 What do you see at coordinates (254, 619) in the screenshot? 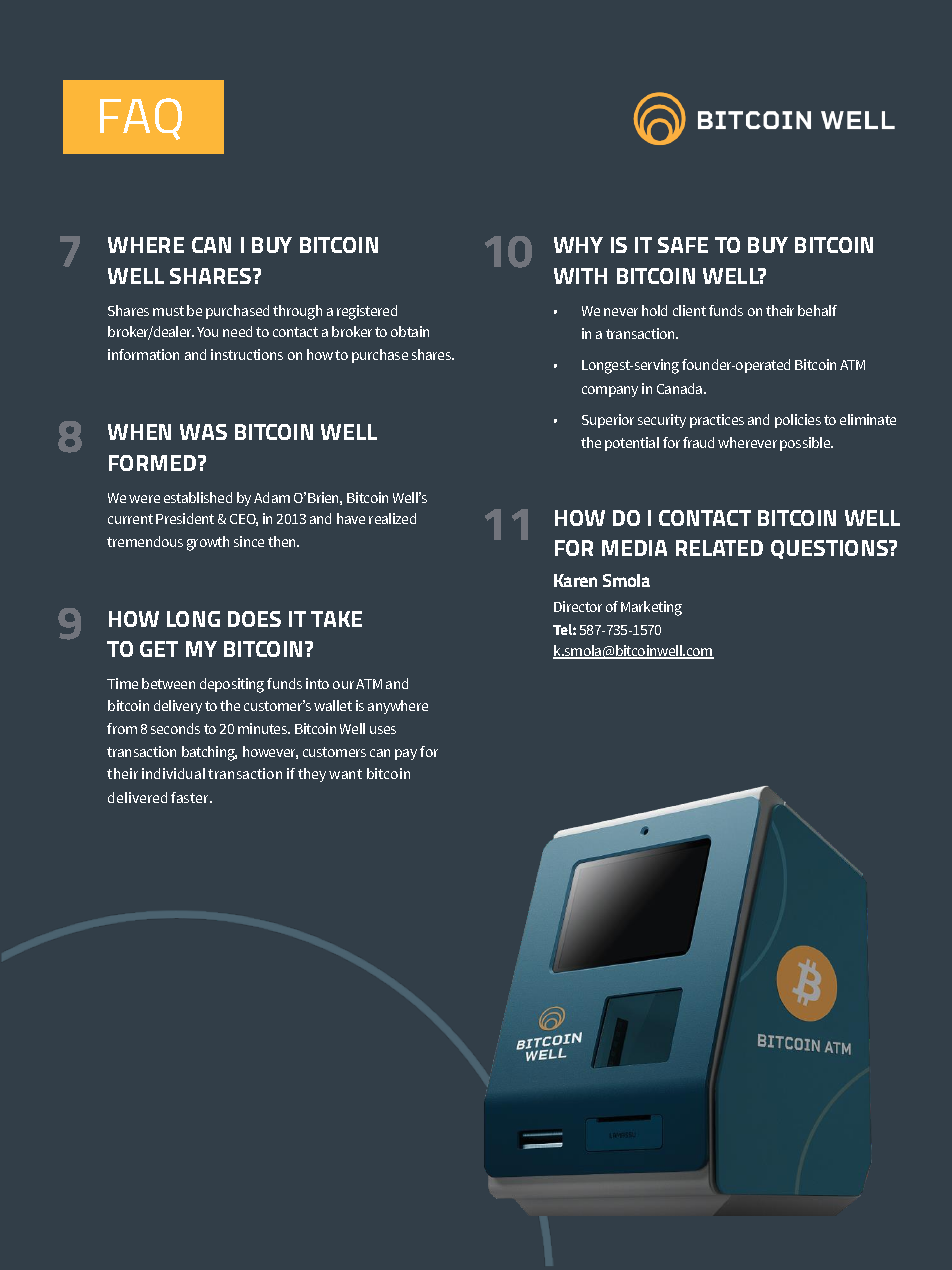
I see `DOES` at bounding box center [254, 619].
